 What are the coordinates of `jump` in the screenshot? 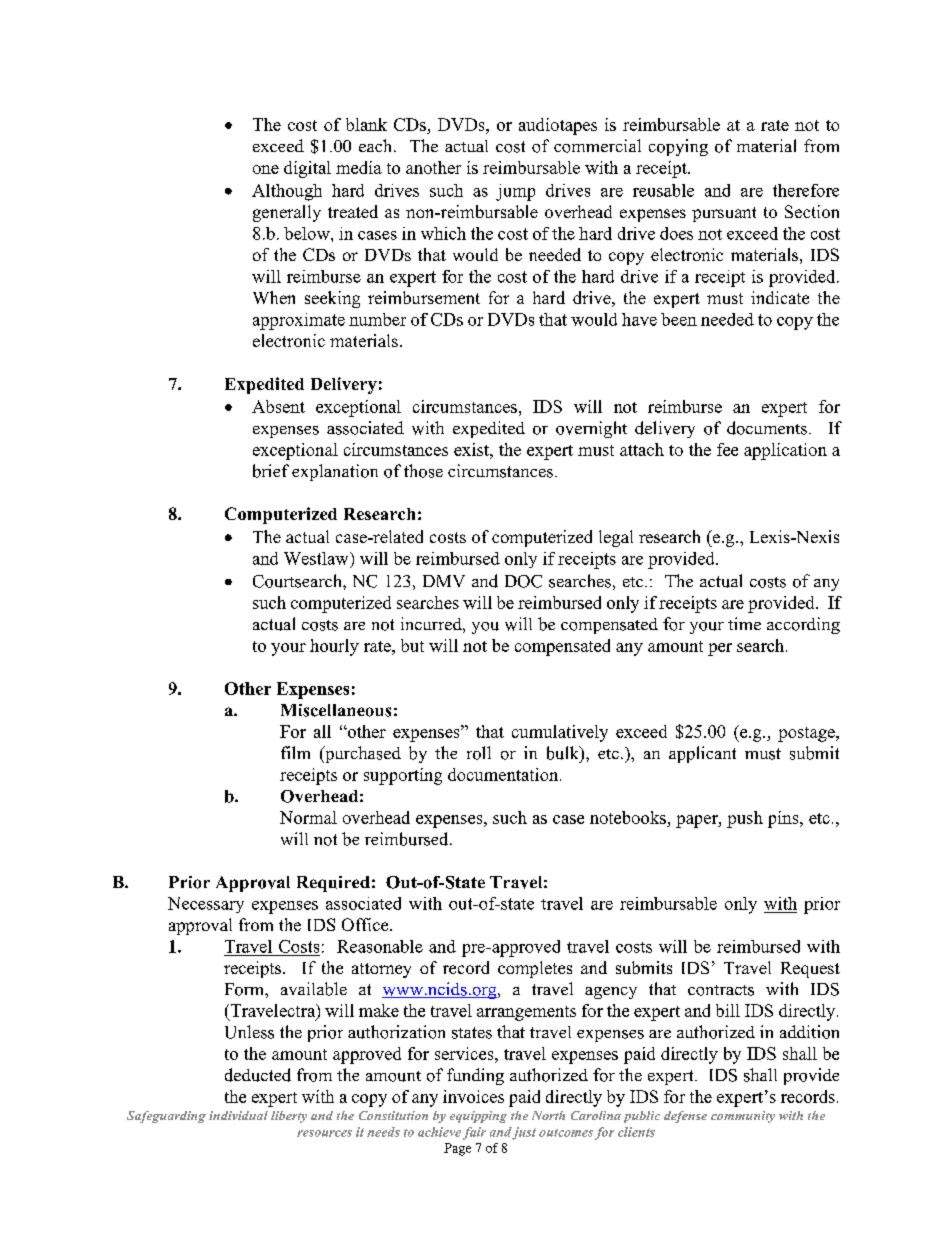 It's located at (515, 192).
